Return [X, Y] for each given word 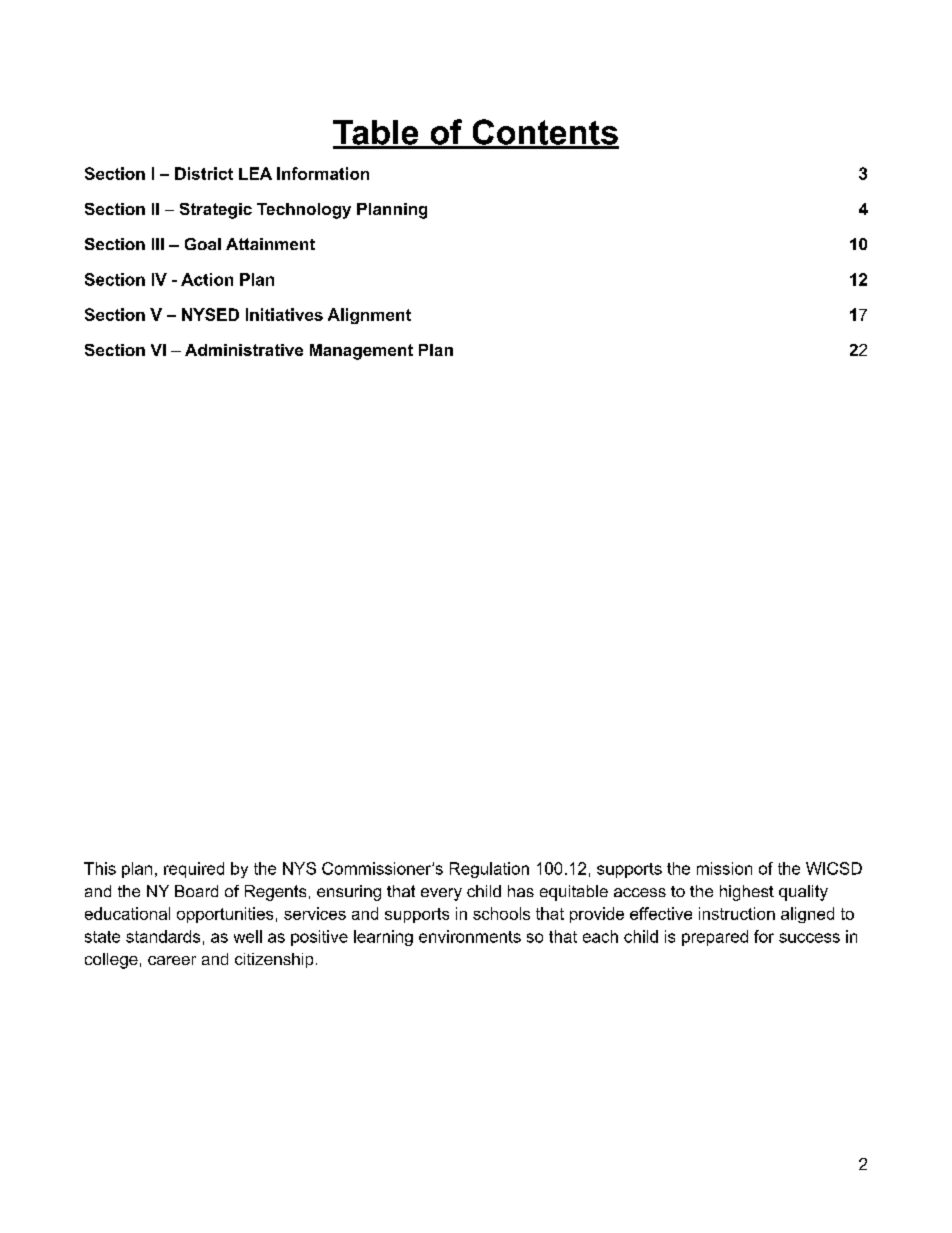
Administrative [244, 350]
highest [747, 893]
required [194, 870]
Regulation [489, 870]
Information [323, 173]
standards [163, 936]
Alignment [369, 316]
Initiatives [284, 314]
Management [361, 352]
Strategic [216, 211]
